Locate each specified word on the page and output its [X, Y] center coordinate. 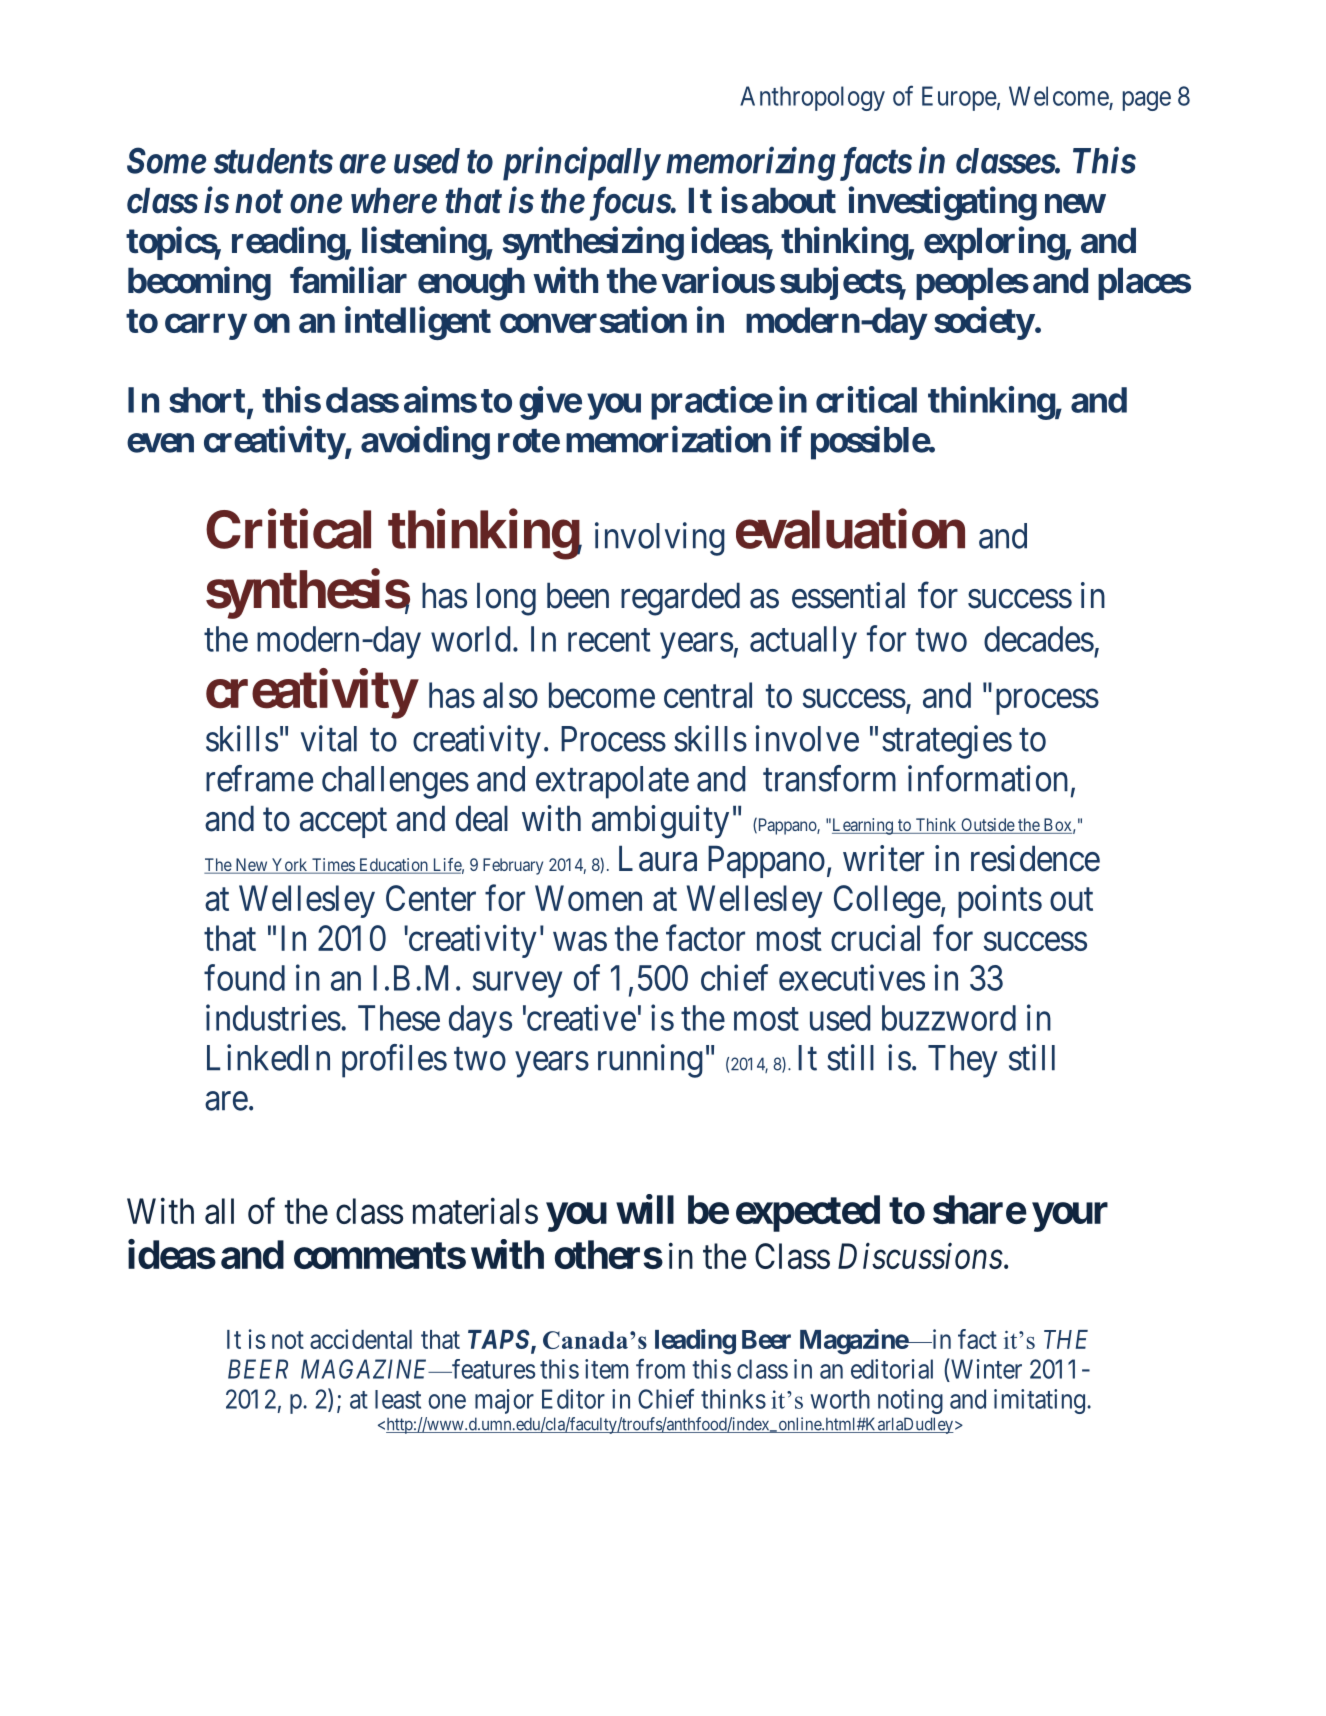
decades [1039, 639]
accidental [361, 1339]
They [963, 1061]
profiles [394, 1061]
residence [1035, 858]
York [290, 866]
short [207, 400]
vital [329, 738]
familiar [348, 280]
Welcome [1059, 96]
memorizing [751, 164]
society [984, 323]
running [650, 1061]
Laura [658, 858]
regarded [680, 599]
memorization [668, 439]
